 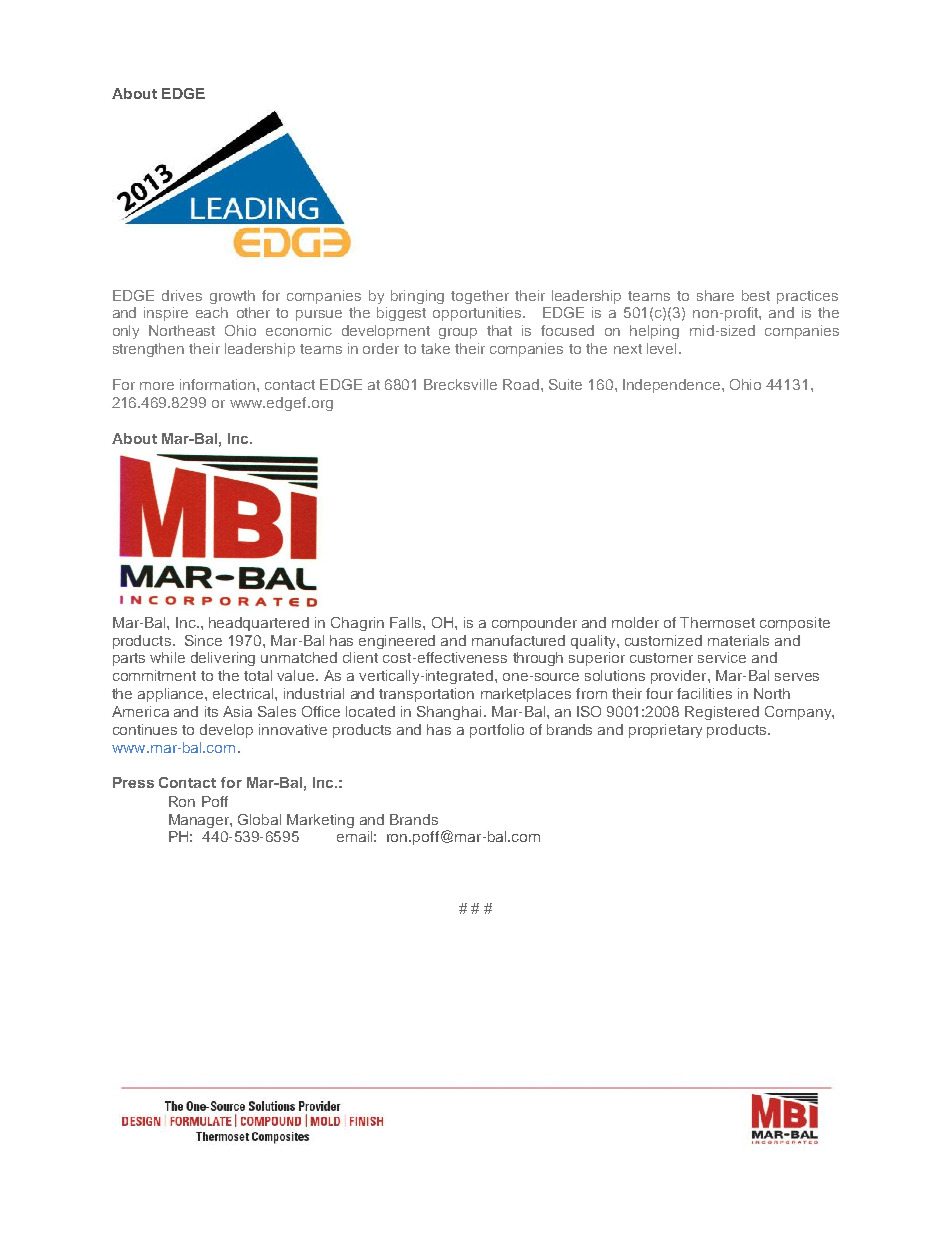 What do you see at coordinates (478, 314) in the image?
I see `opportunities` at bounding box center [478, 314].
